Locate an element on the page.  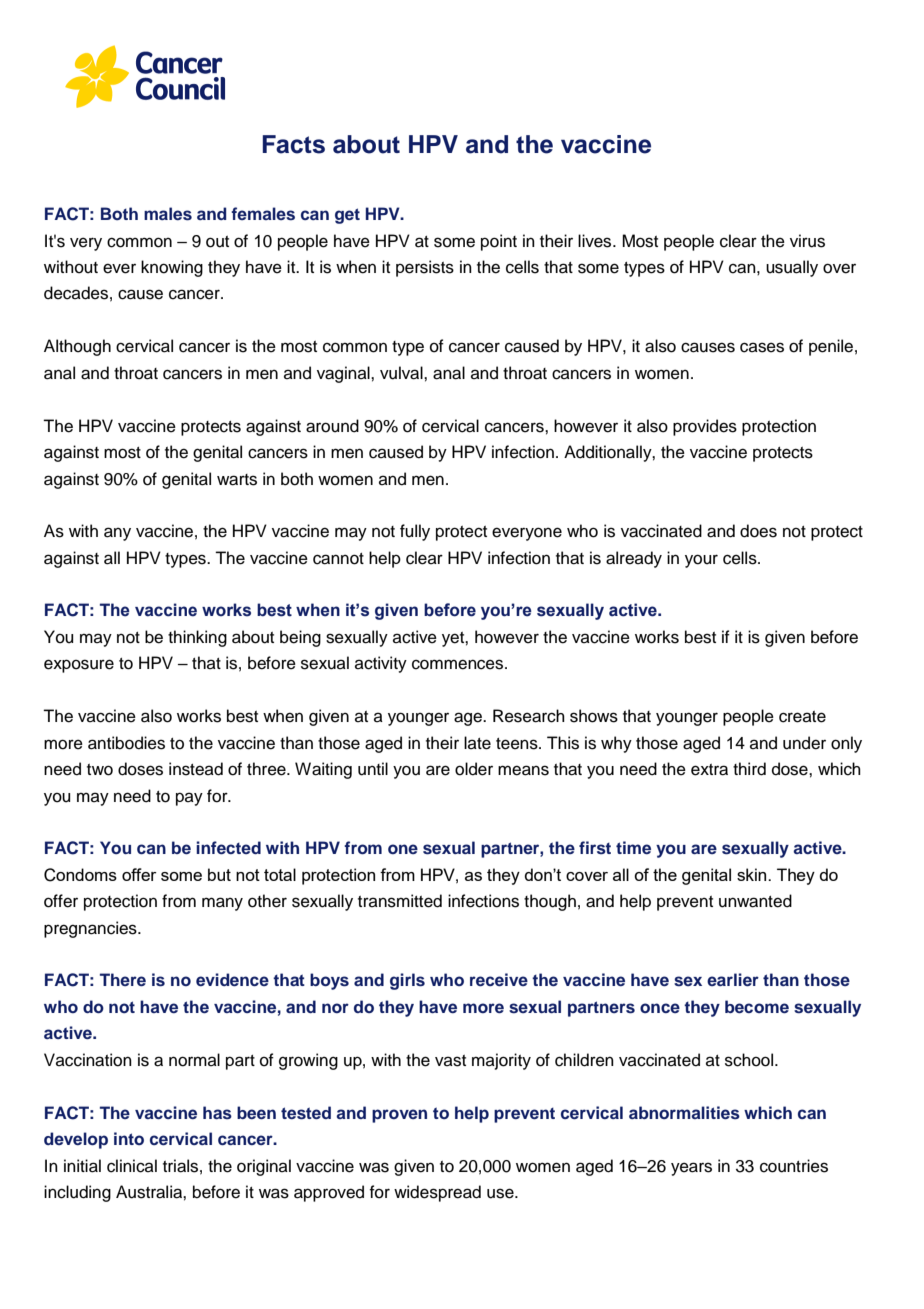
unwanted is located at coordinates (755, 901).
